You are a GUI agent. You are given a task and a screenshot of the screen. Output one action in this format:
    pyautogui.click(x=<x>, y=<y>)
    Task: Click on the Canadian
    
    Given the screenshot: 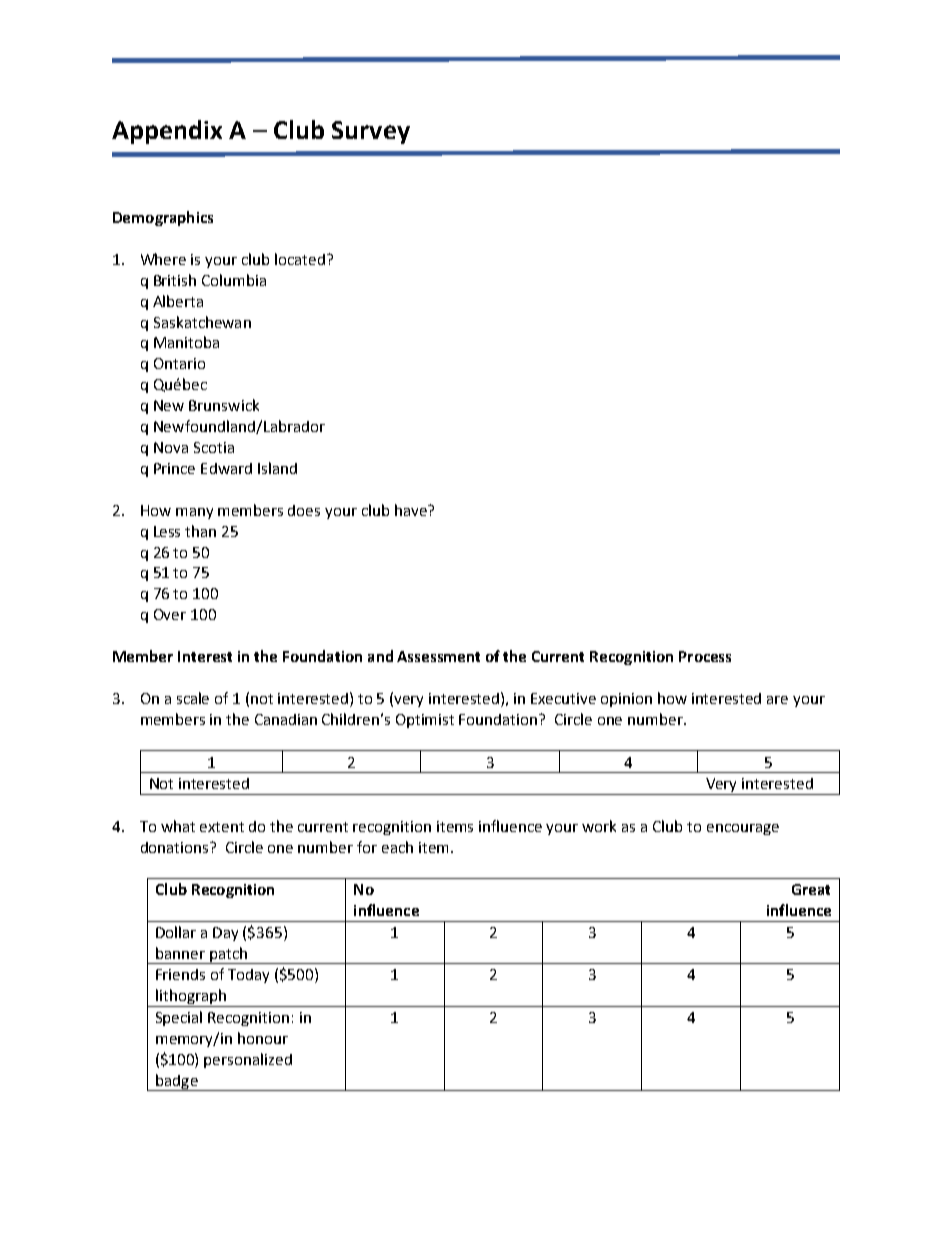 What is the action you would take?
    pyautogui.click(x=286, y=719)
